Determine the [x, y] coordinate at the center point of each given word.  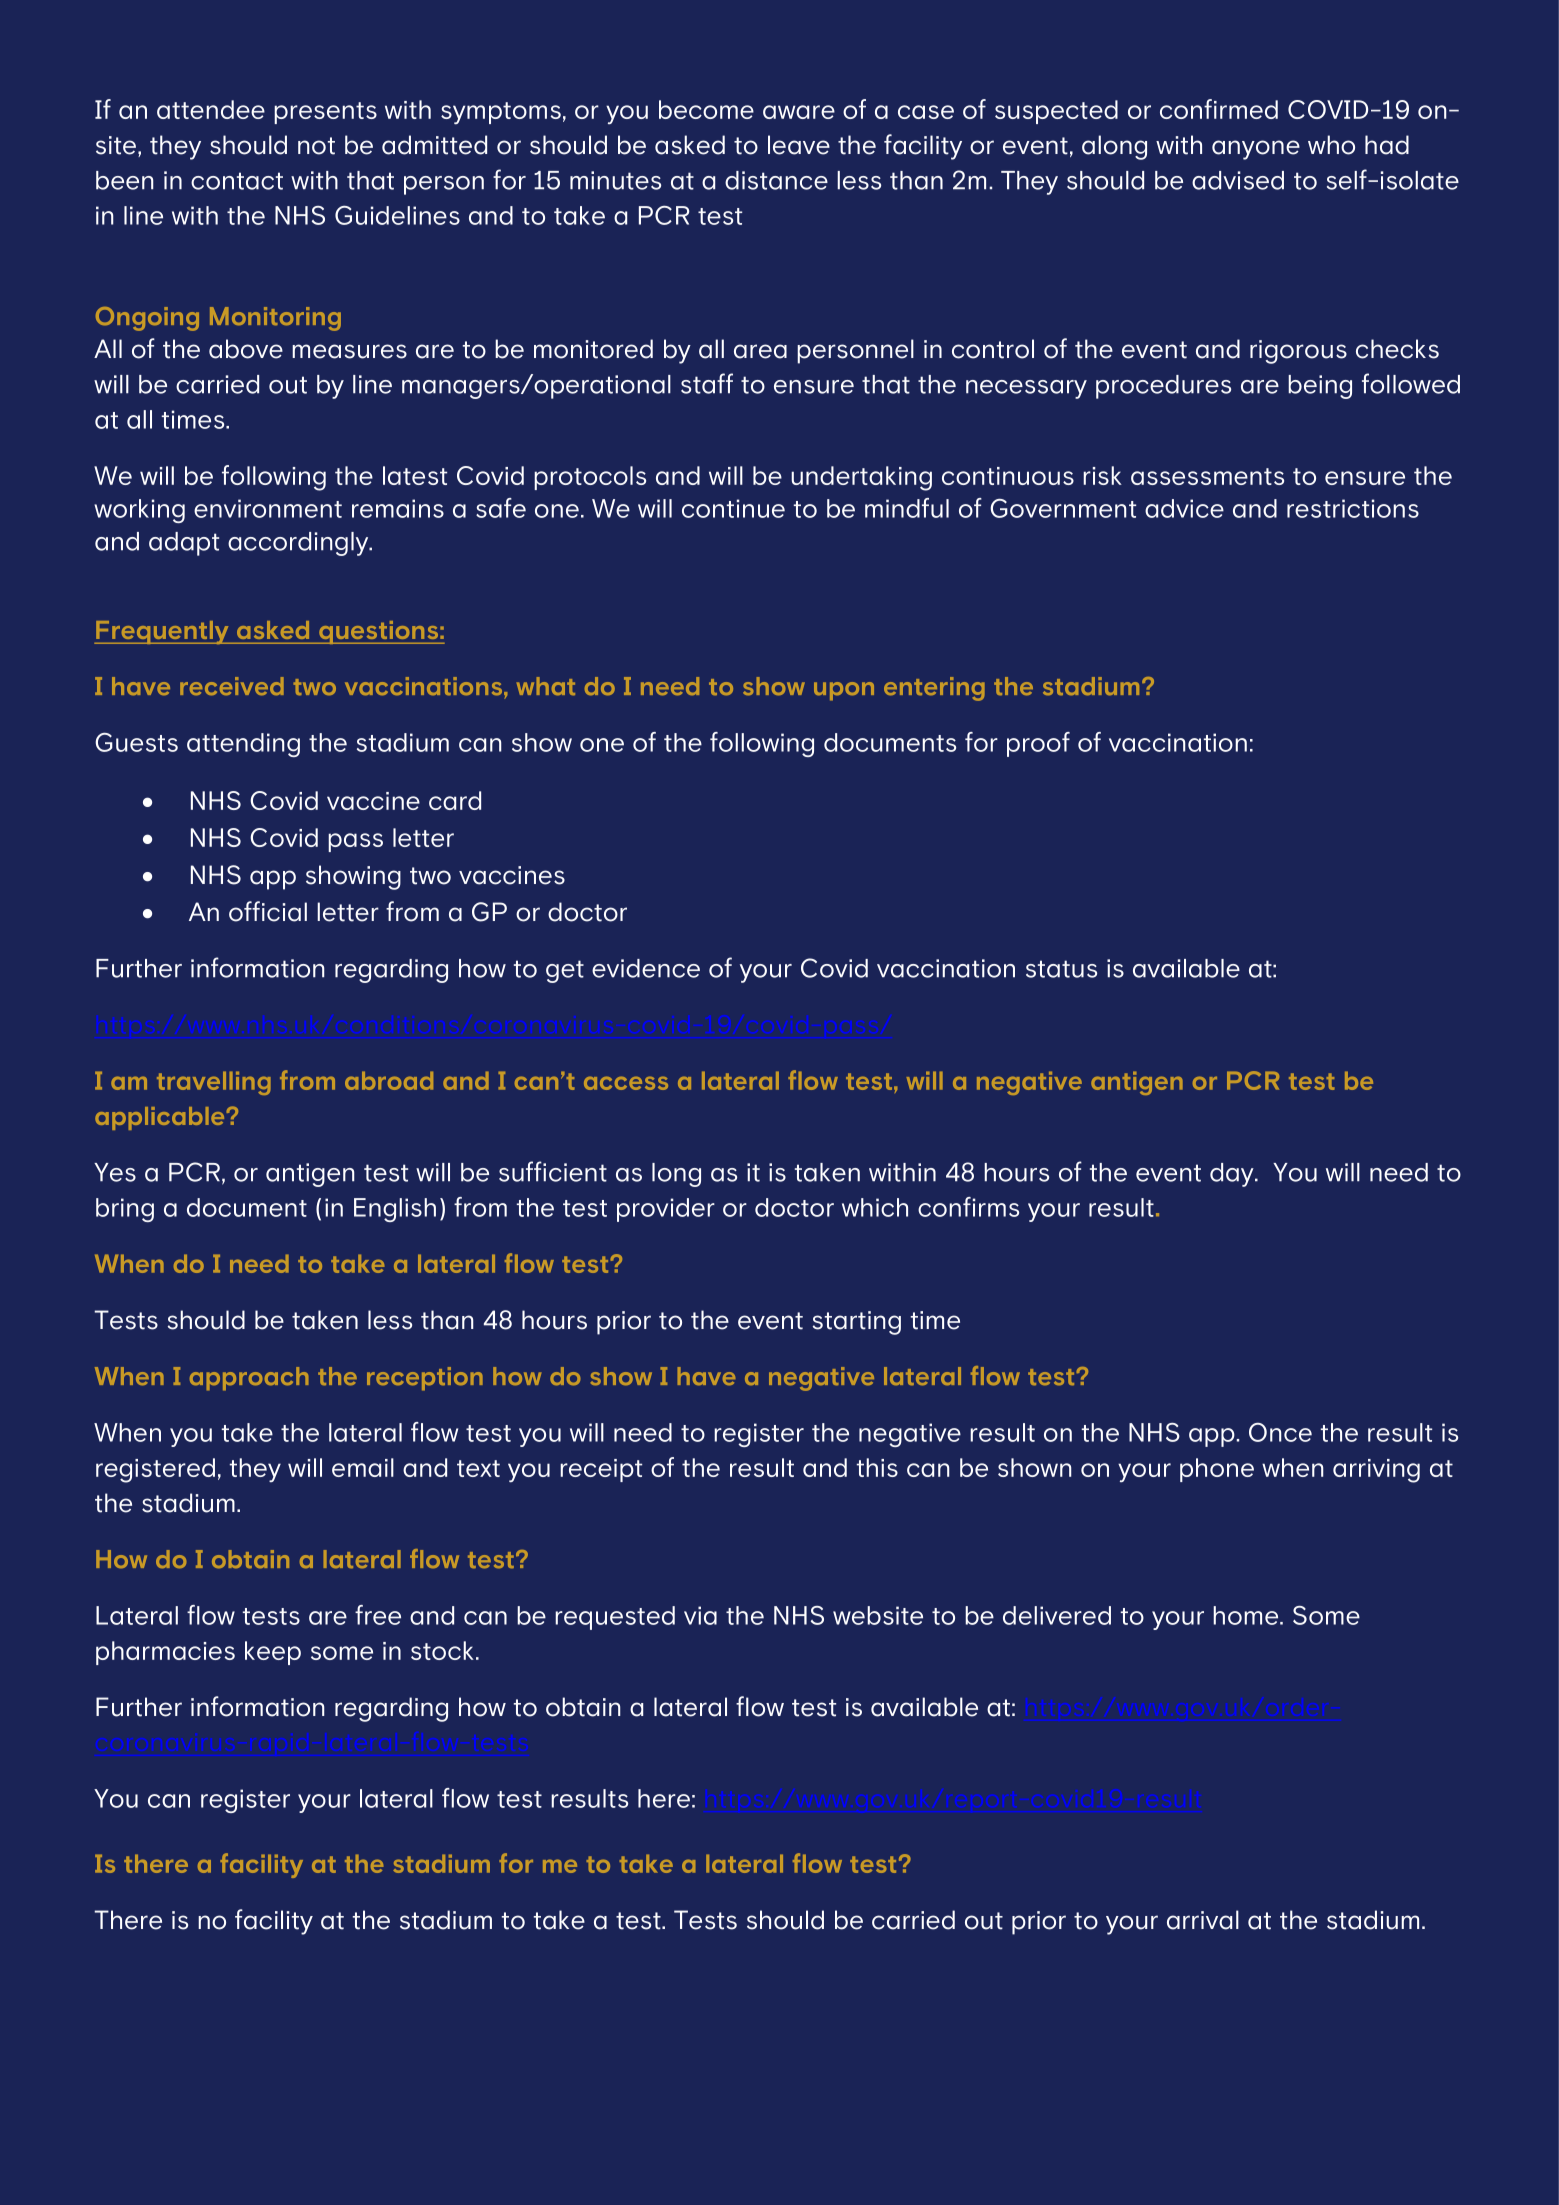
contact [237, 181]
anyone [1256, 150]
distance [776, 180]
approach [249, 1379]
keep [273, 1653]
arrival [1203, 1920]
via [700, 1615]
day [1233, 1175]
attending [243, 745]
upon [844, 691]
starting [857, 1323]
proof [1038, 744]
